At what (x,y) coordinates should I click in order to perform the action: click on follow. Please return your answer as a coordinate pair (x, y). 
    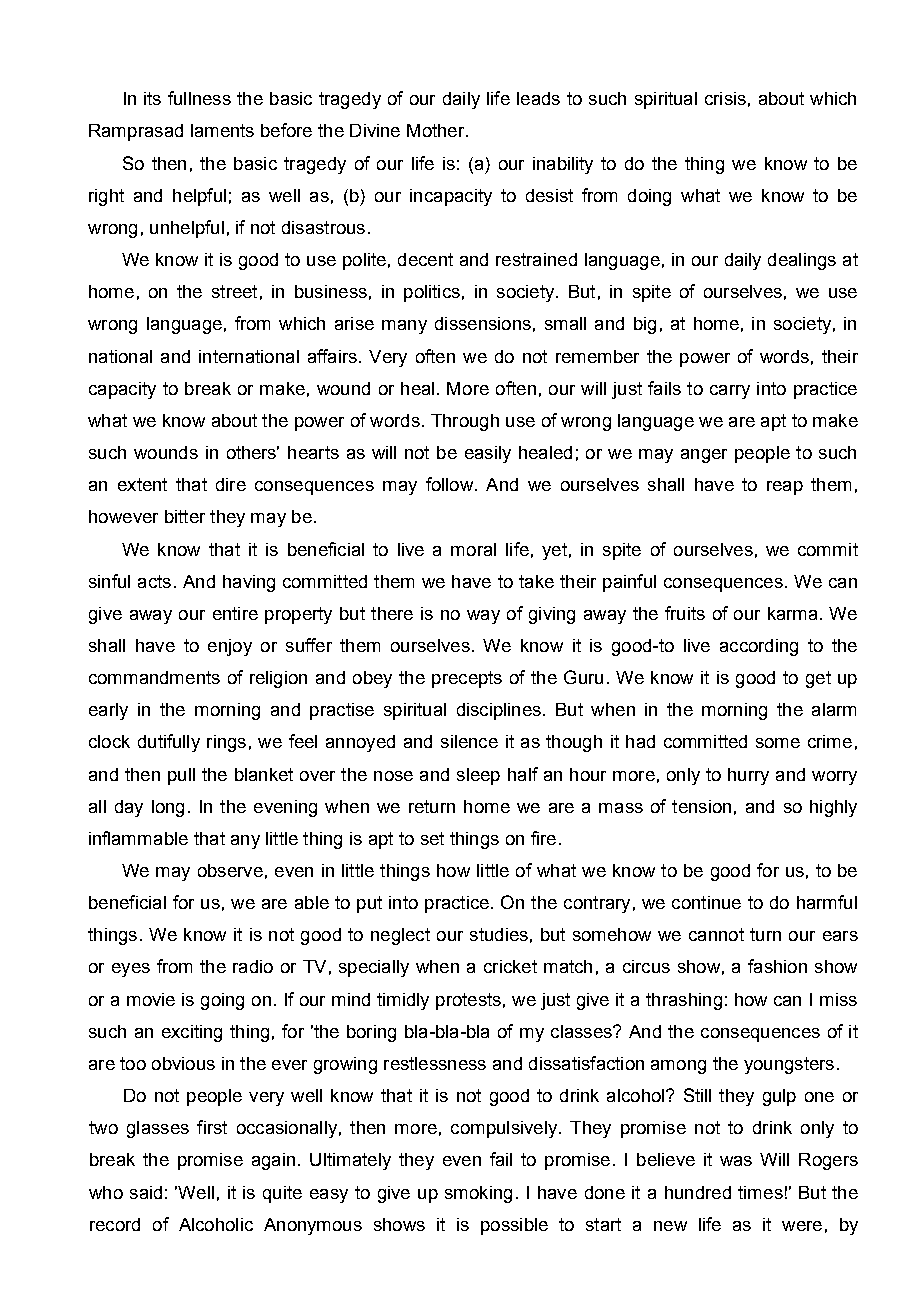
    Looking at the image, I should click on (449, 484).
